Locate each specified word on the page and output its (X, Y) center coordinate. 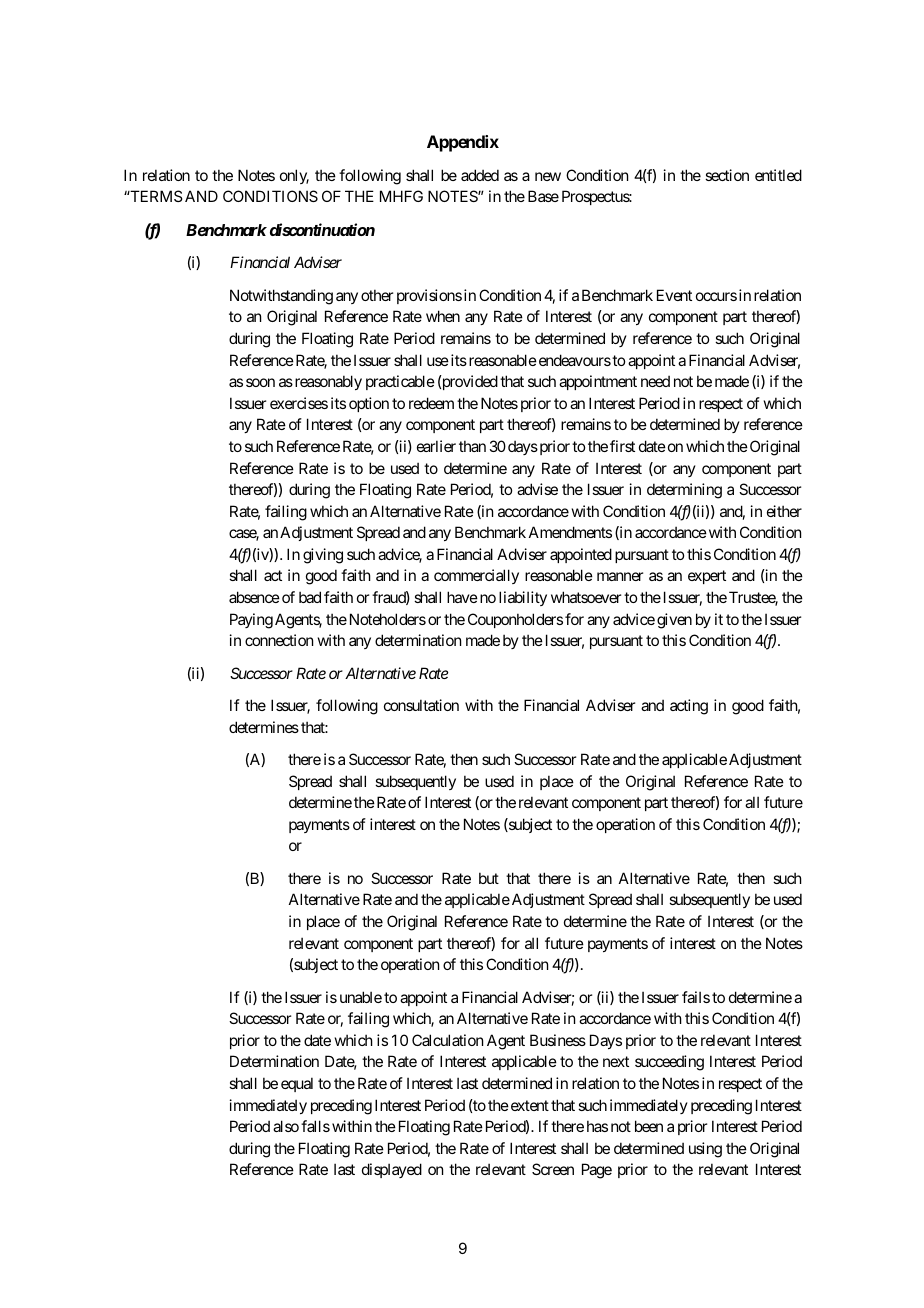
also (286, 1126)
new (548, 176)
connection (279, 640)
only (294, 176)
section (727, 175)
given (674, 621)
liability (523, 598)
